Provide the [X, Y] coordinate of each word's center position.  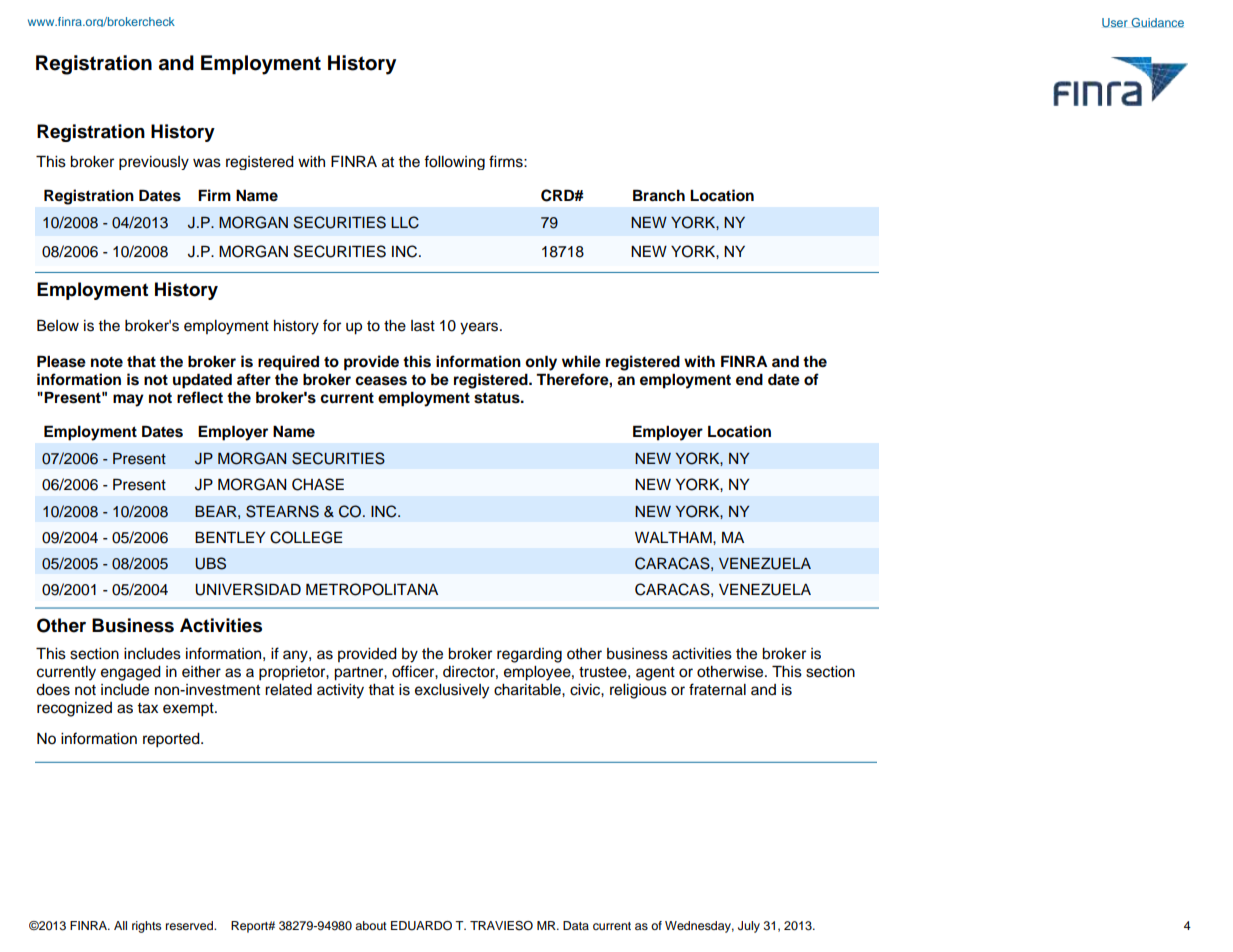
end [749, 379]
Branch [659, 195]
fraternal [717, 689]
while [581, 361]
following [454, 162]
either [201, 672]
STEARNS [282, 511]
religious [638, 691]
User [1115, 23]
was [207, 163]
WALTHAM [674, 537]
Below [58, 325]
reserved [190, 925]
